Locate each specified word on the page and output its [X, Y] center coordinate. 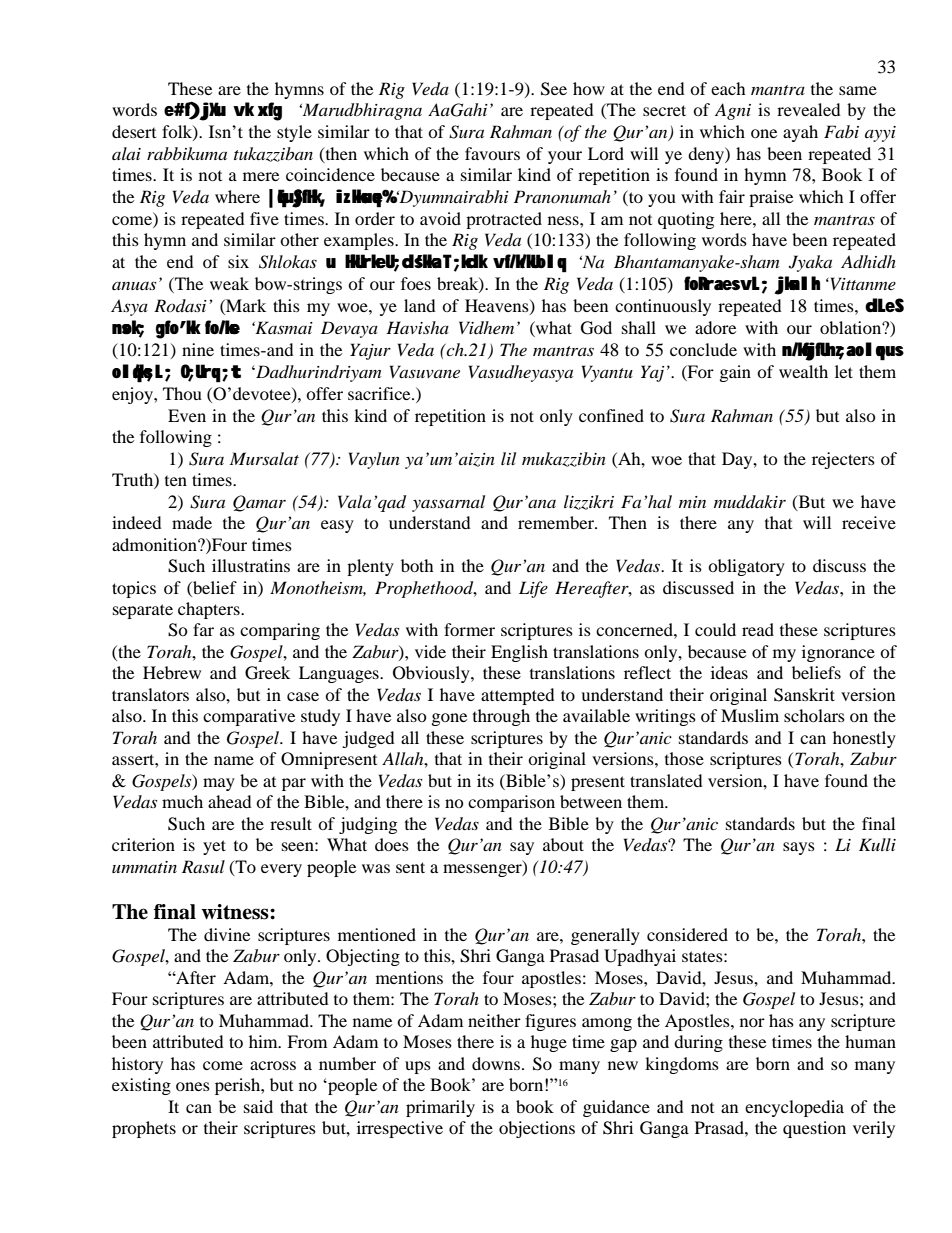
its [485, 780]
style [294, 133]
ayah [800, 133]
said [258, 1106]
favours [492, 153]
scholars [814, 715]
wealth [803, 371]
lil [508, 458]
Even [187, 415]
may [219, 784]
